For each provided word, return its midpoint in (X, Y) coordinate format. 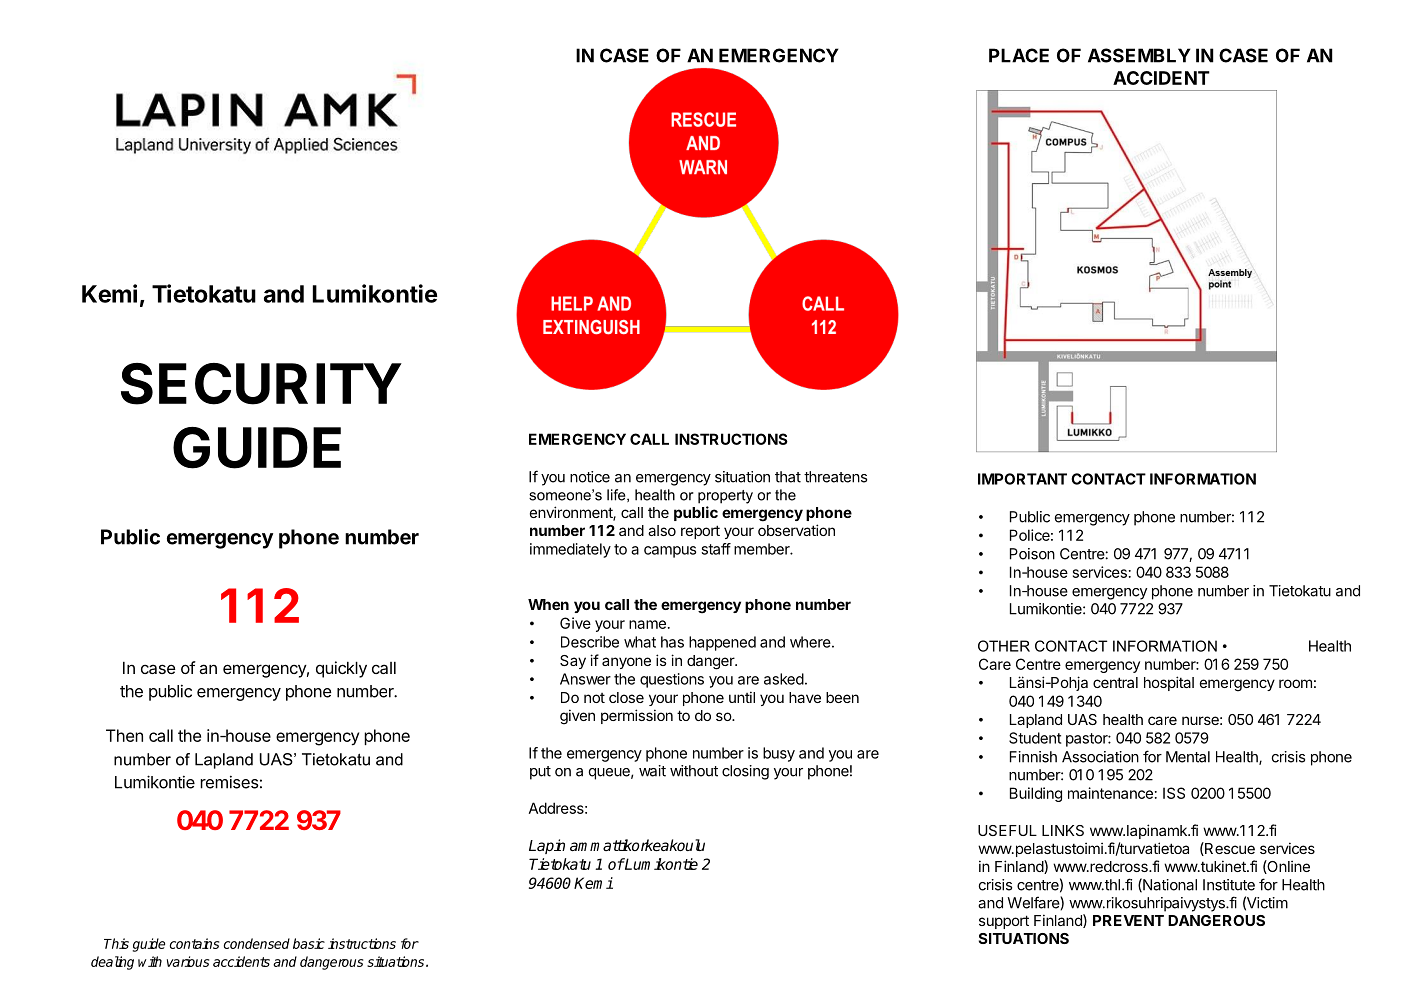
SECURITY (261, 384)
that (788, 477)
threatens (835, 477)
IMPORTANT (1022, 479)
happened (722, 643)
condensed (257, 943)
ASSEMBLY (1139, 55)
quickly (341, 669)
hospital (1169, 683)
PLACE (1019, 55)
